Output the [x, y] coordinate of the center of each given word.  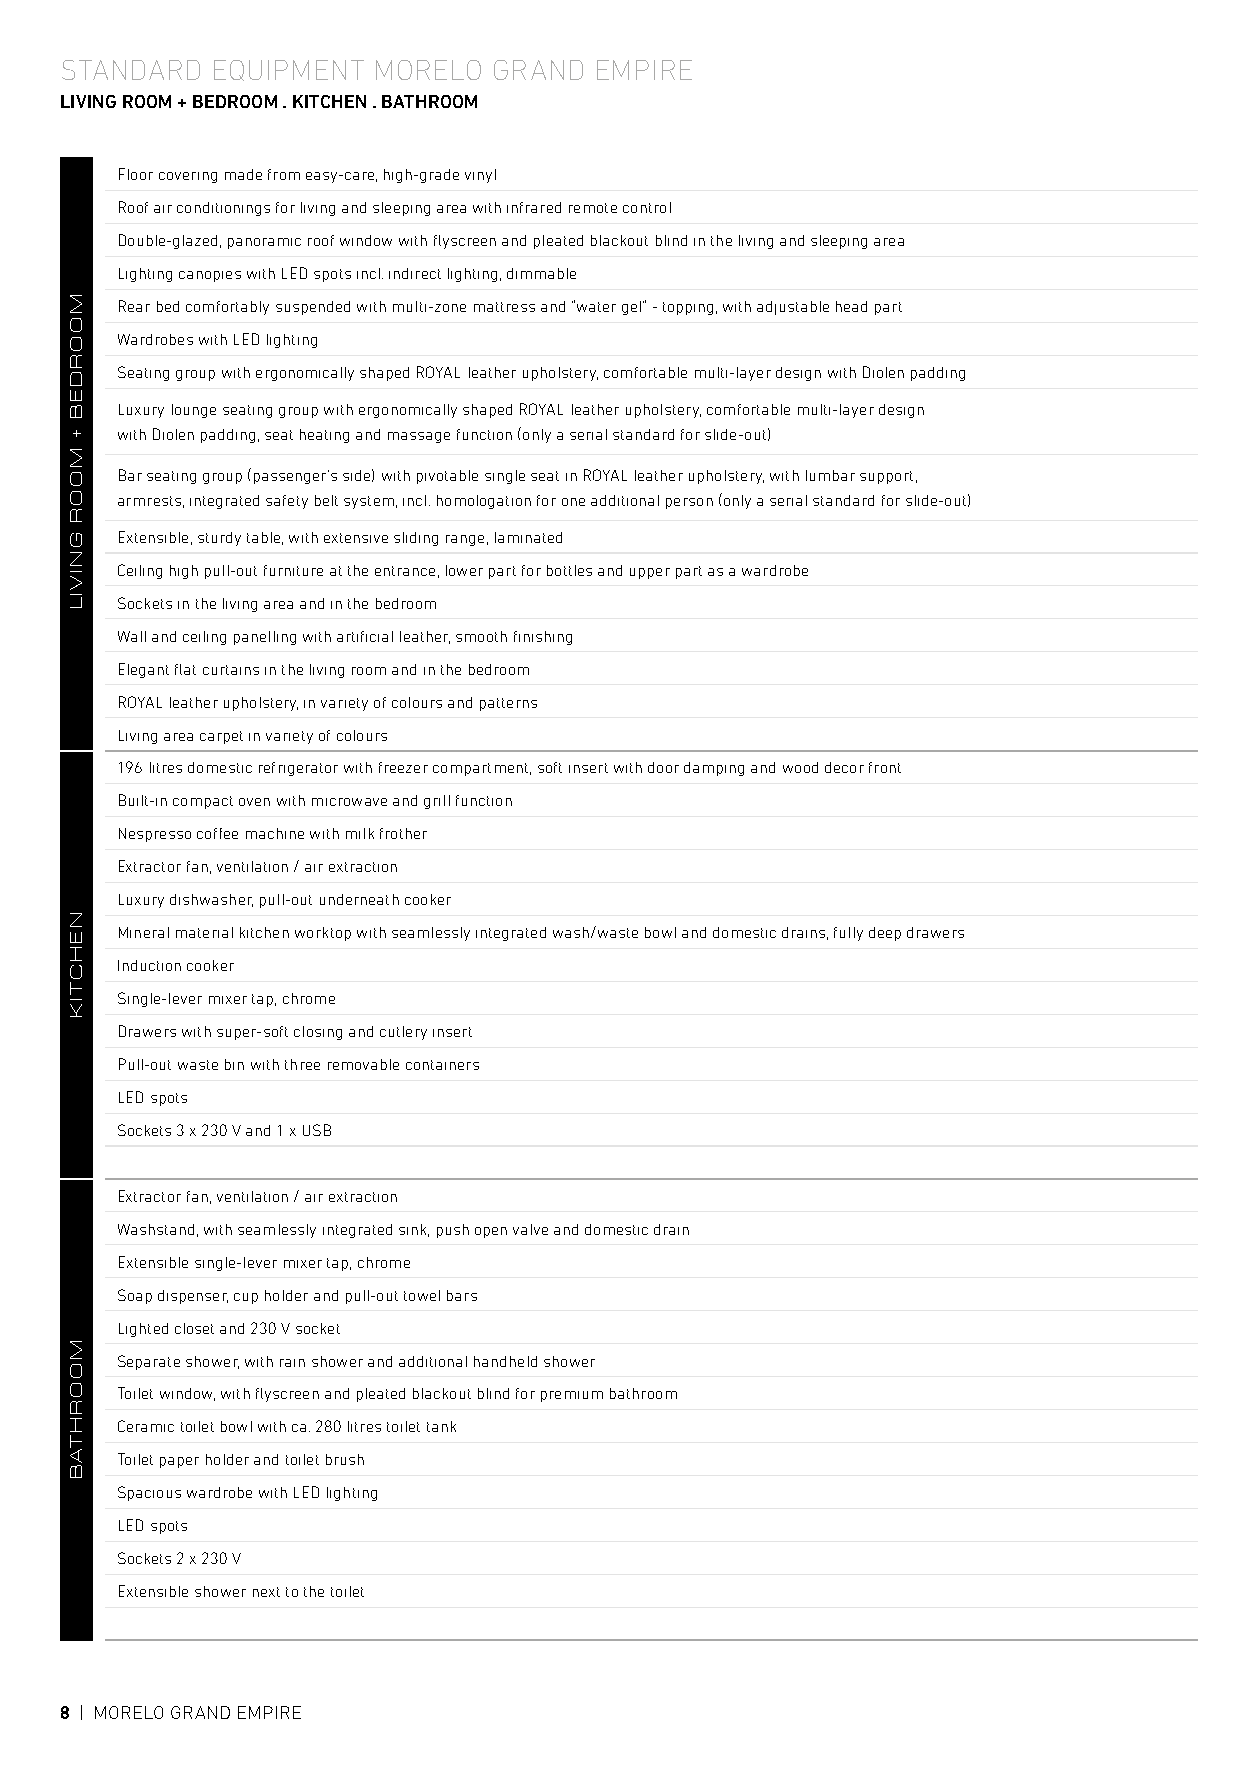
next [266, 1592]
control [647, 207]
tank [441, 1426]
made [243, 174]
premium [572, 1396]
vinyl [480, 176]
